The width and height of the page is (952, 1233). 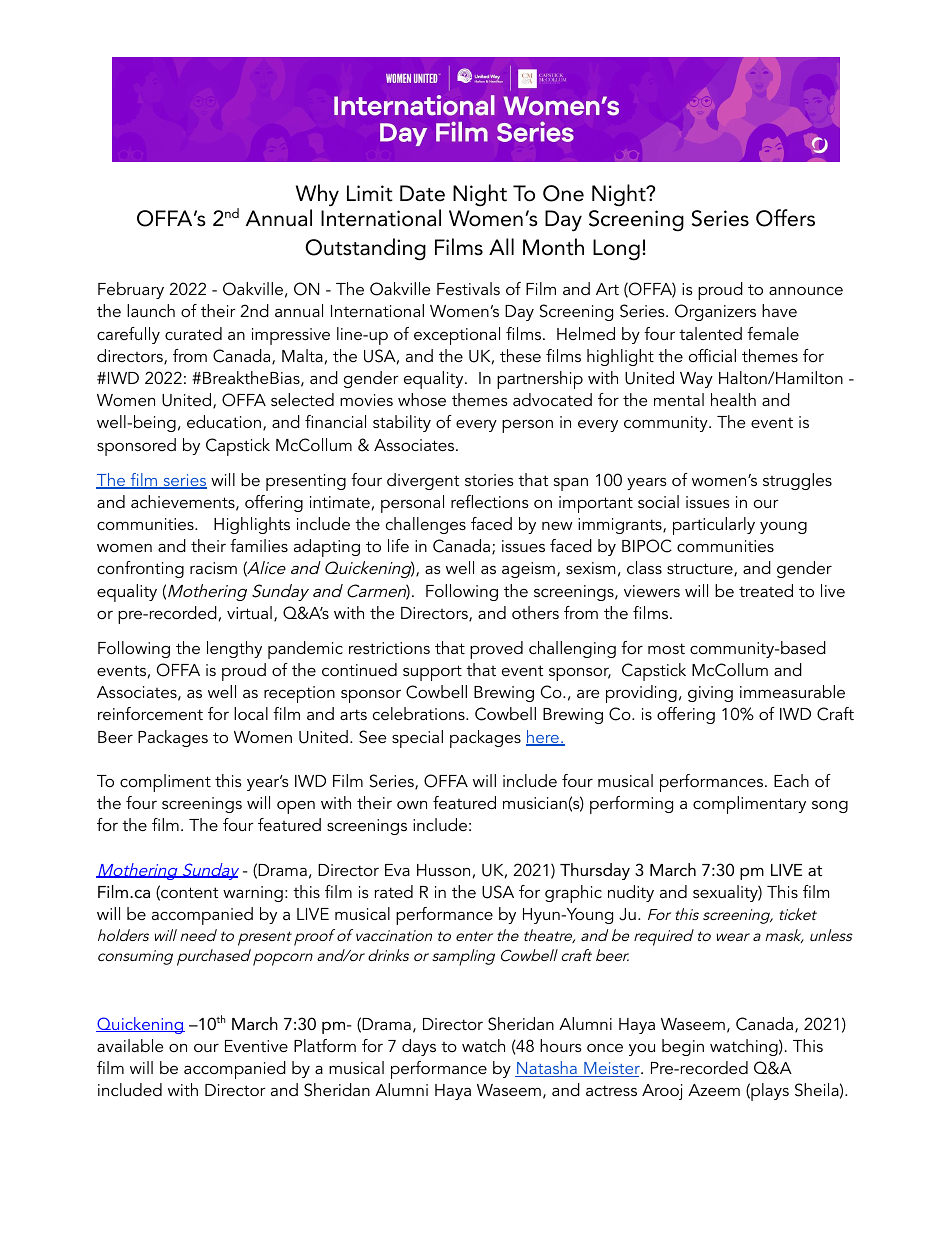 I want to click on reflections, so click(x=490, y=501).
